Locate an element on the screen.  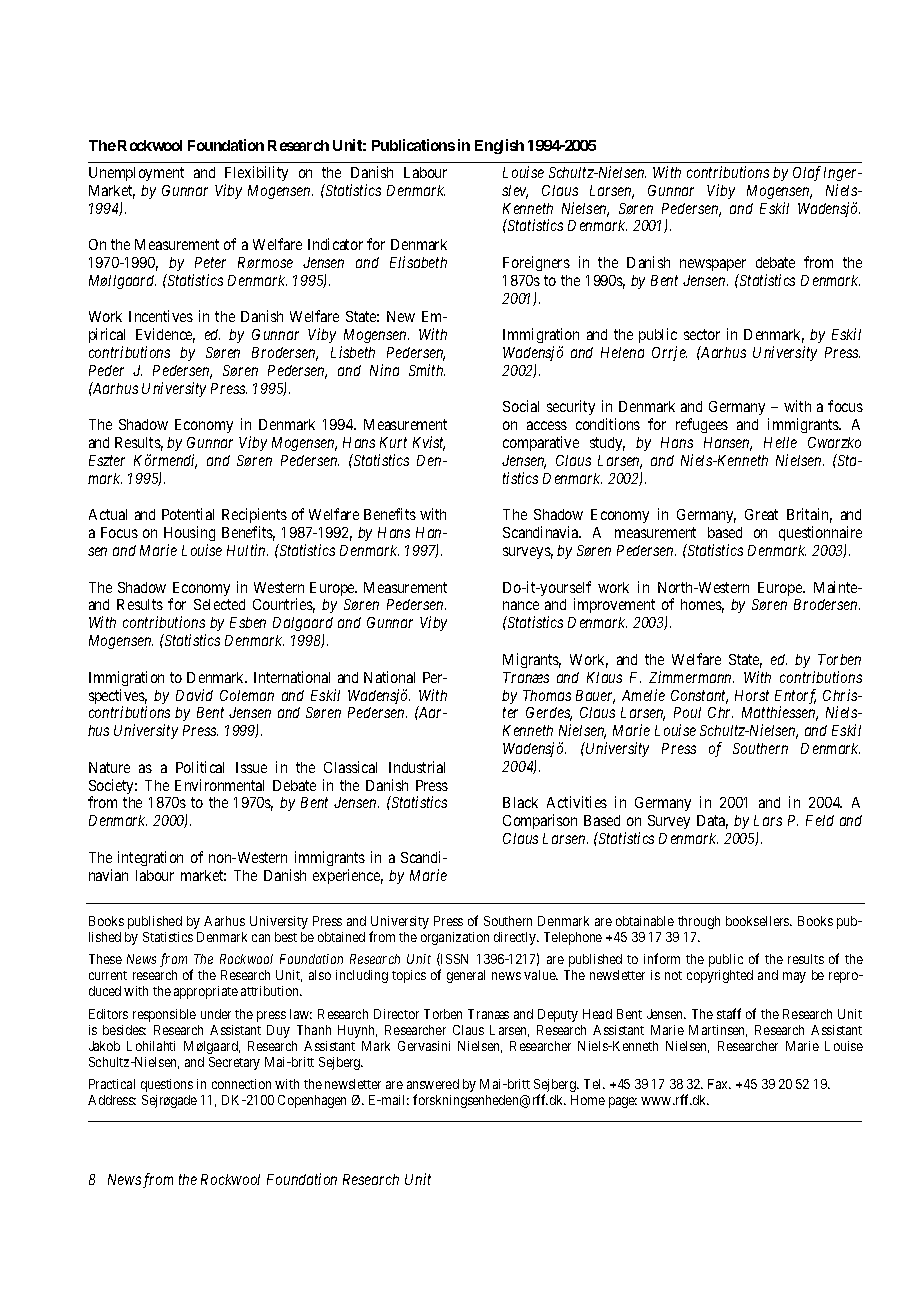
Smith is located at coordinates (427, 370).
